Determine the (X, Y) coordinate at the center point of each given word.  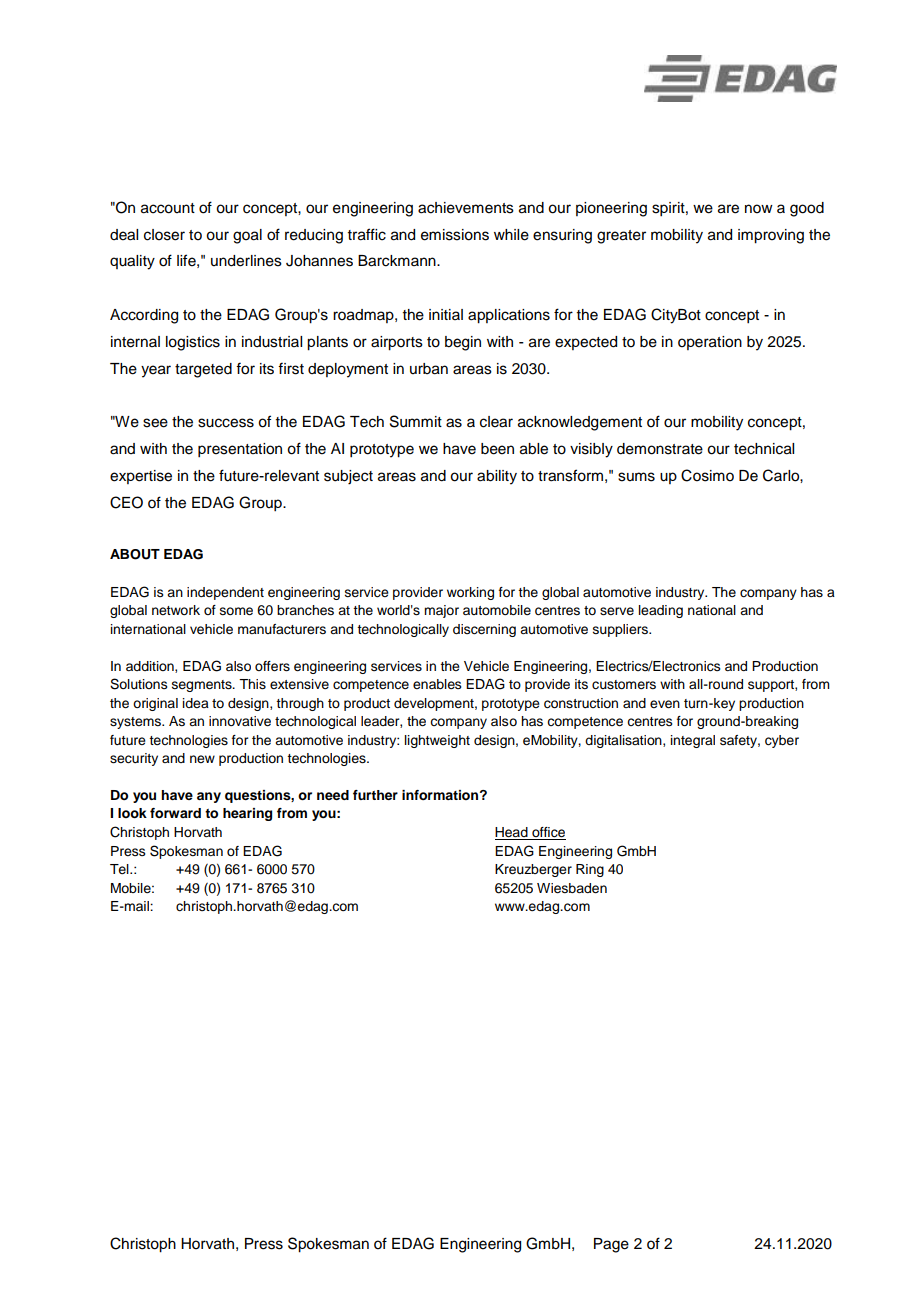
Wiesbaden (572, 888)
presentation (240, 450)
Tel (120, 869)
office (548, 833)
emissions (455, 235)
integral (693, 741)
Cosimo (707, 475)
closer (164, 235)
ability (497, 477)
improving (771, 236)
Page (611, 1245)
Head (512, 833)
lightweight (437, 741)
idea (196, 703)
